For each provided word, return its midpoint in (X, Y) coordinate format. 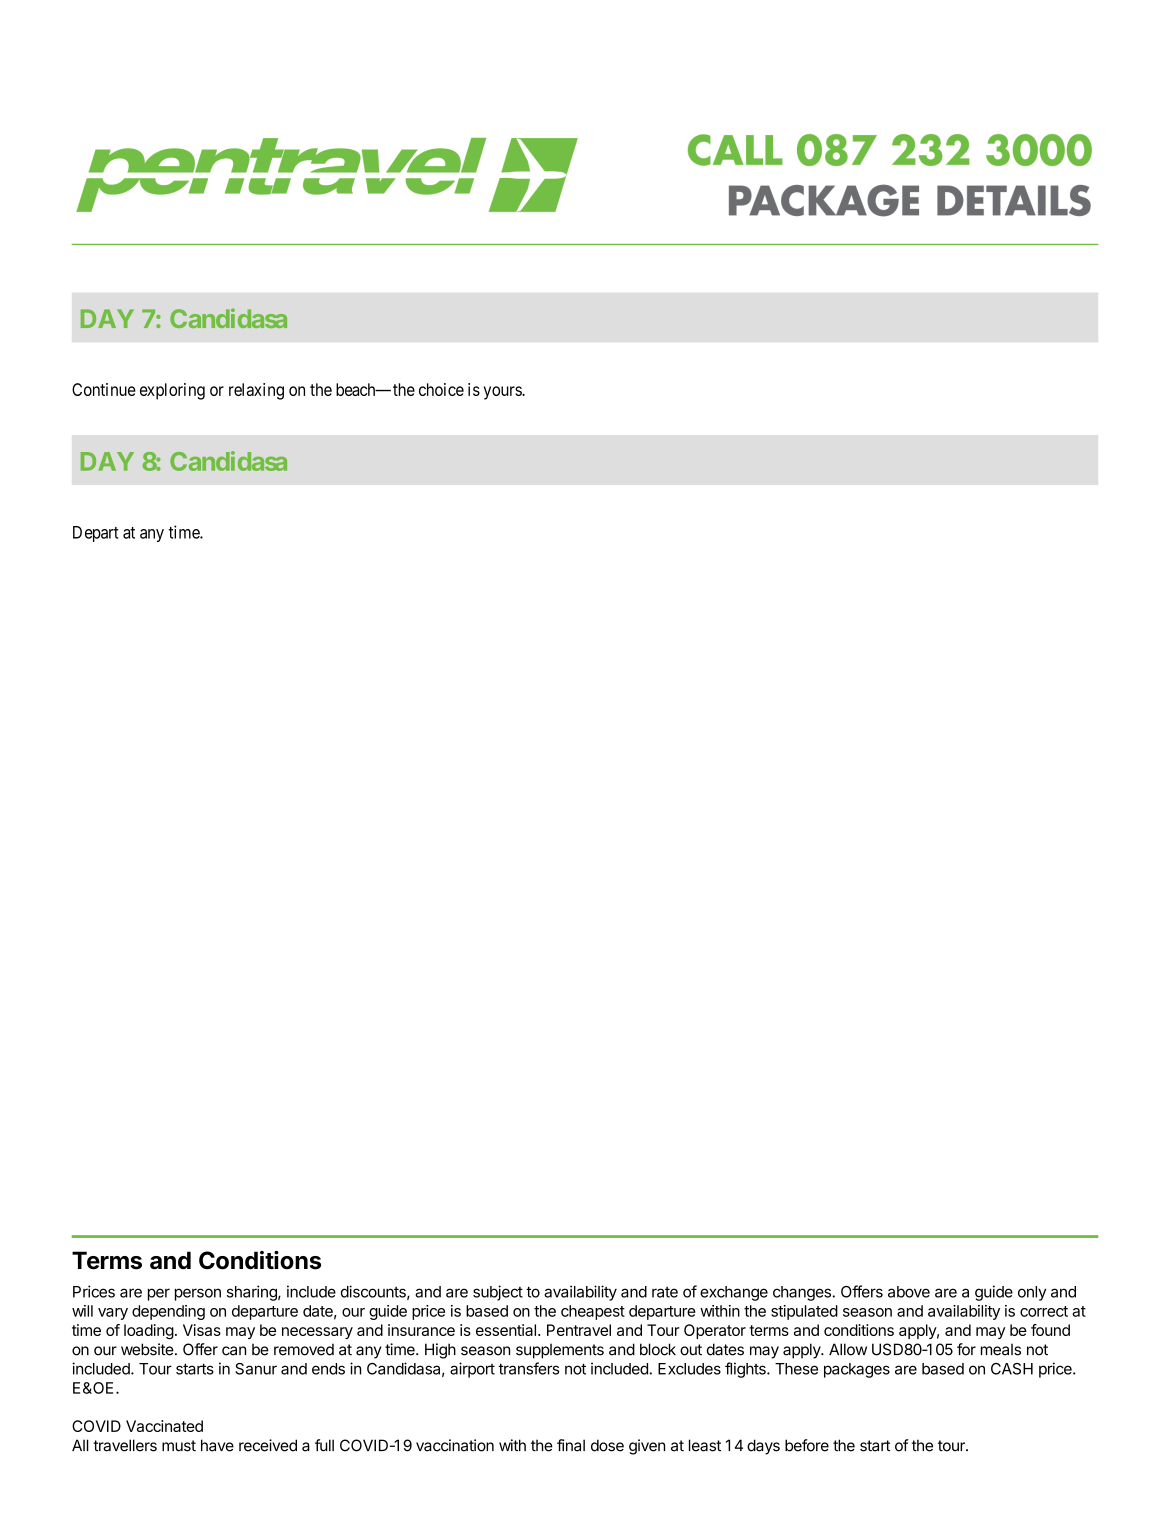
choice (441, 389)
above (909, 1292)
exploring (172, 391)
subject (498, 1293)
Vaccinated (164, 1426)
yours (503, 393)
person (198, 1294)
